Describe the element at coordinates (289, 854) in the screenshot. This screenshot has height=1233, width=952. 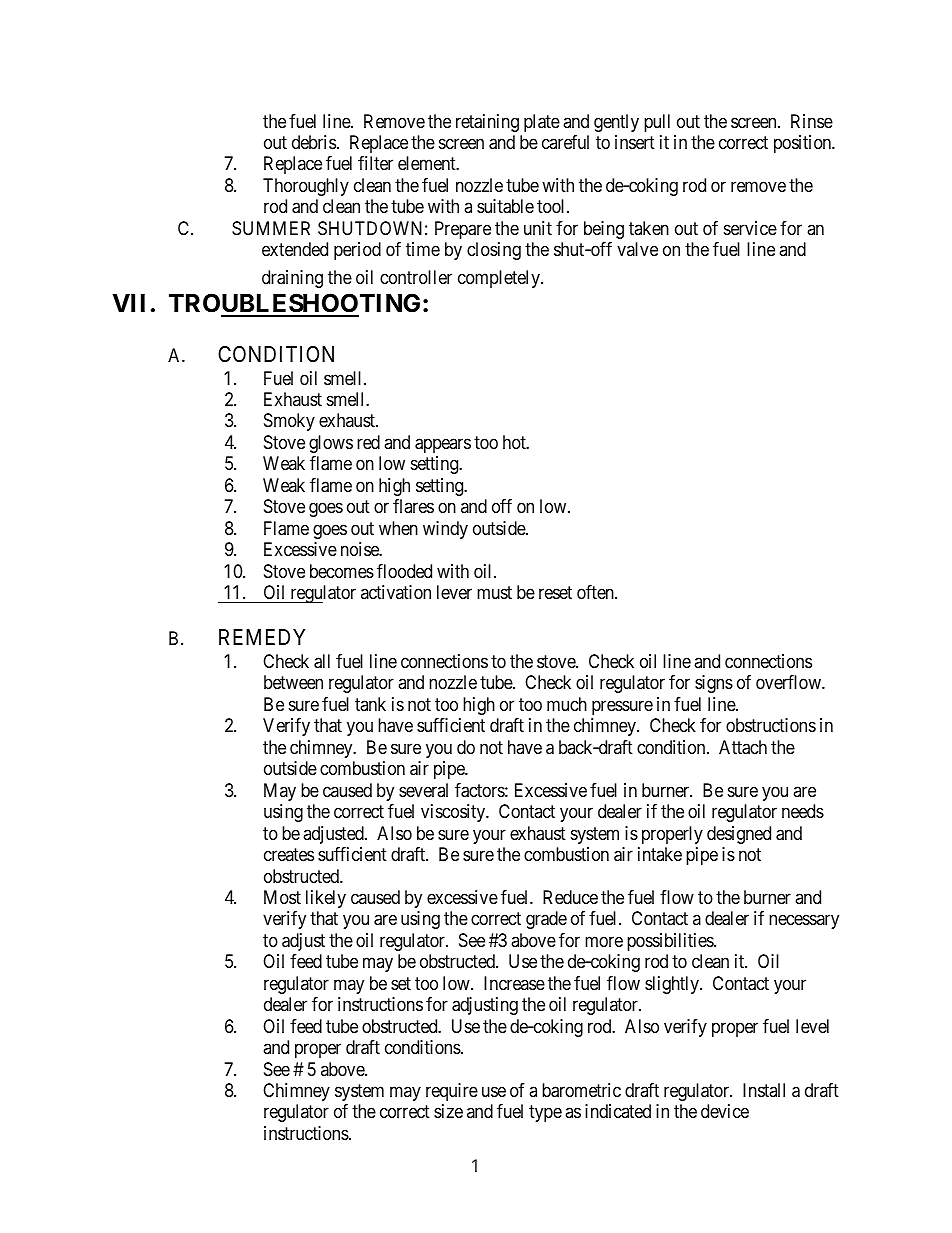
I see `creates` at that location.
